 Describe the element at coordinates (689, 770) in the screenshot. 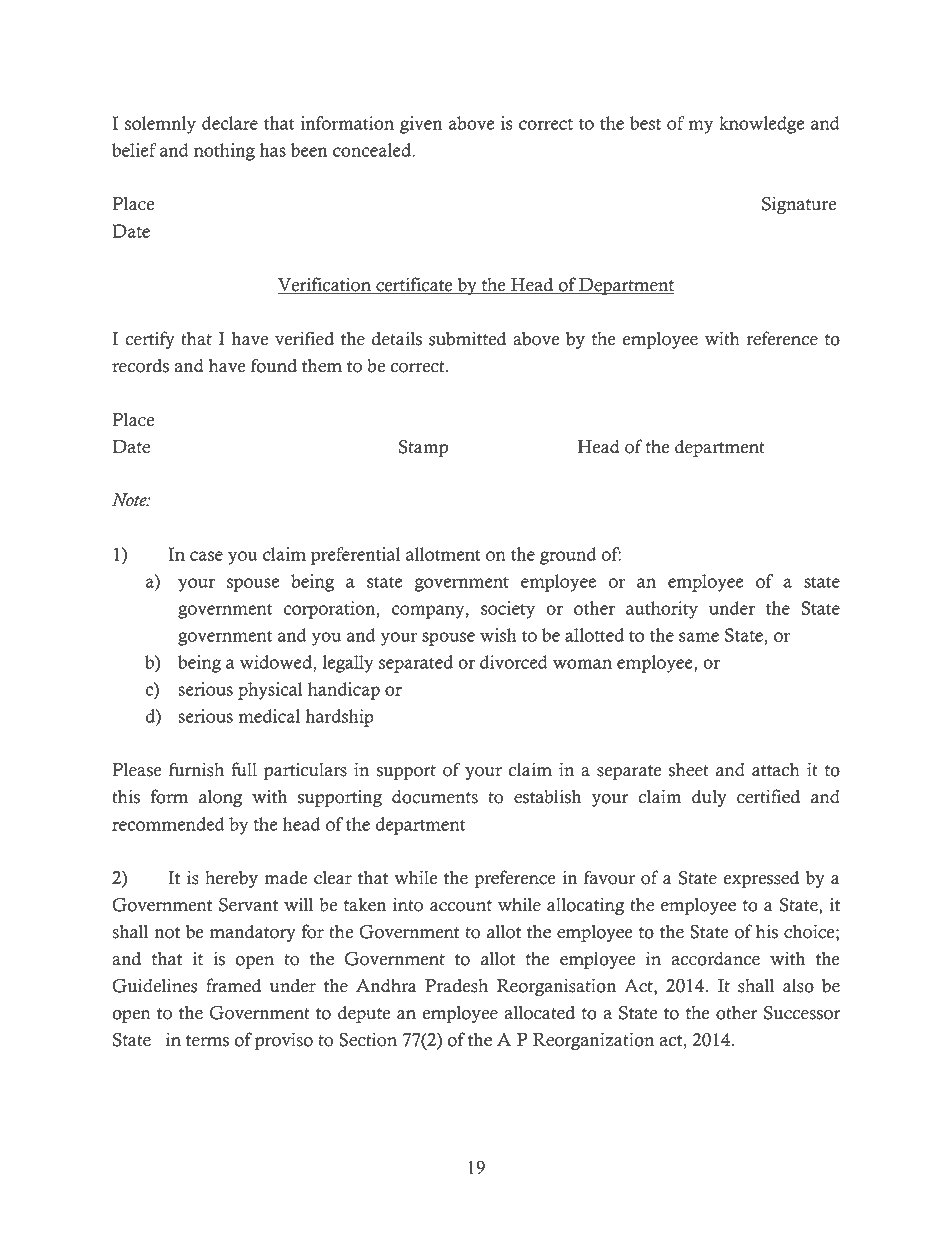

I see `sheet` at that location.
